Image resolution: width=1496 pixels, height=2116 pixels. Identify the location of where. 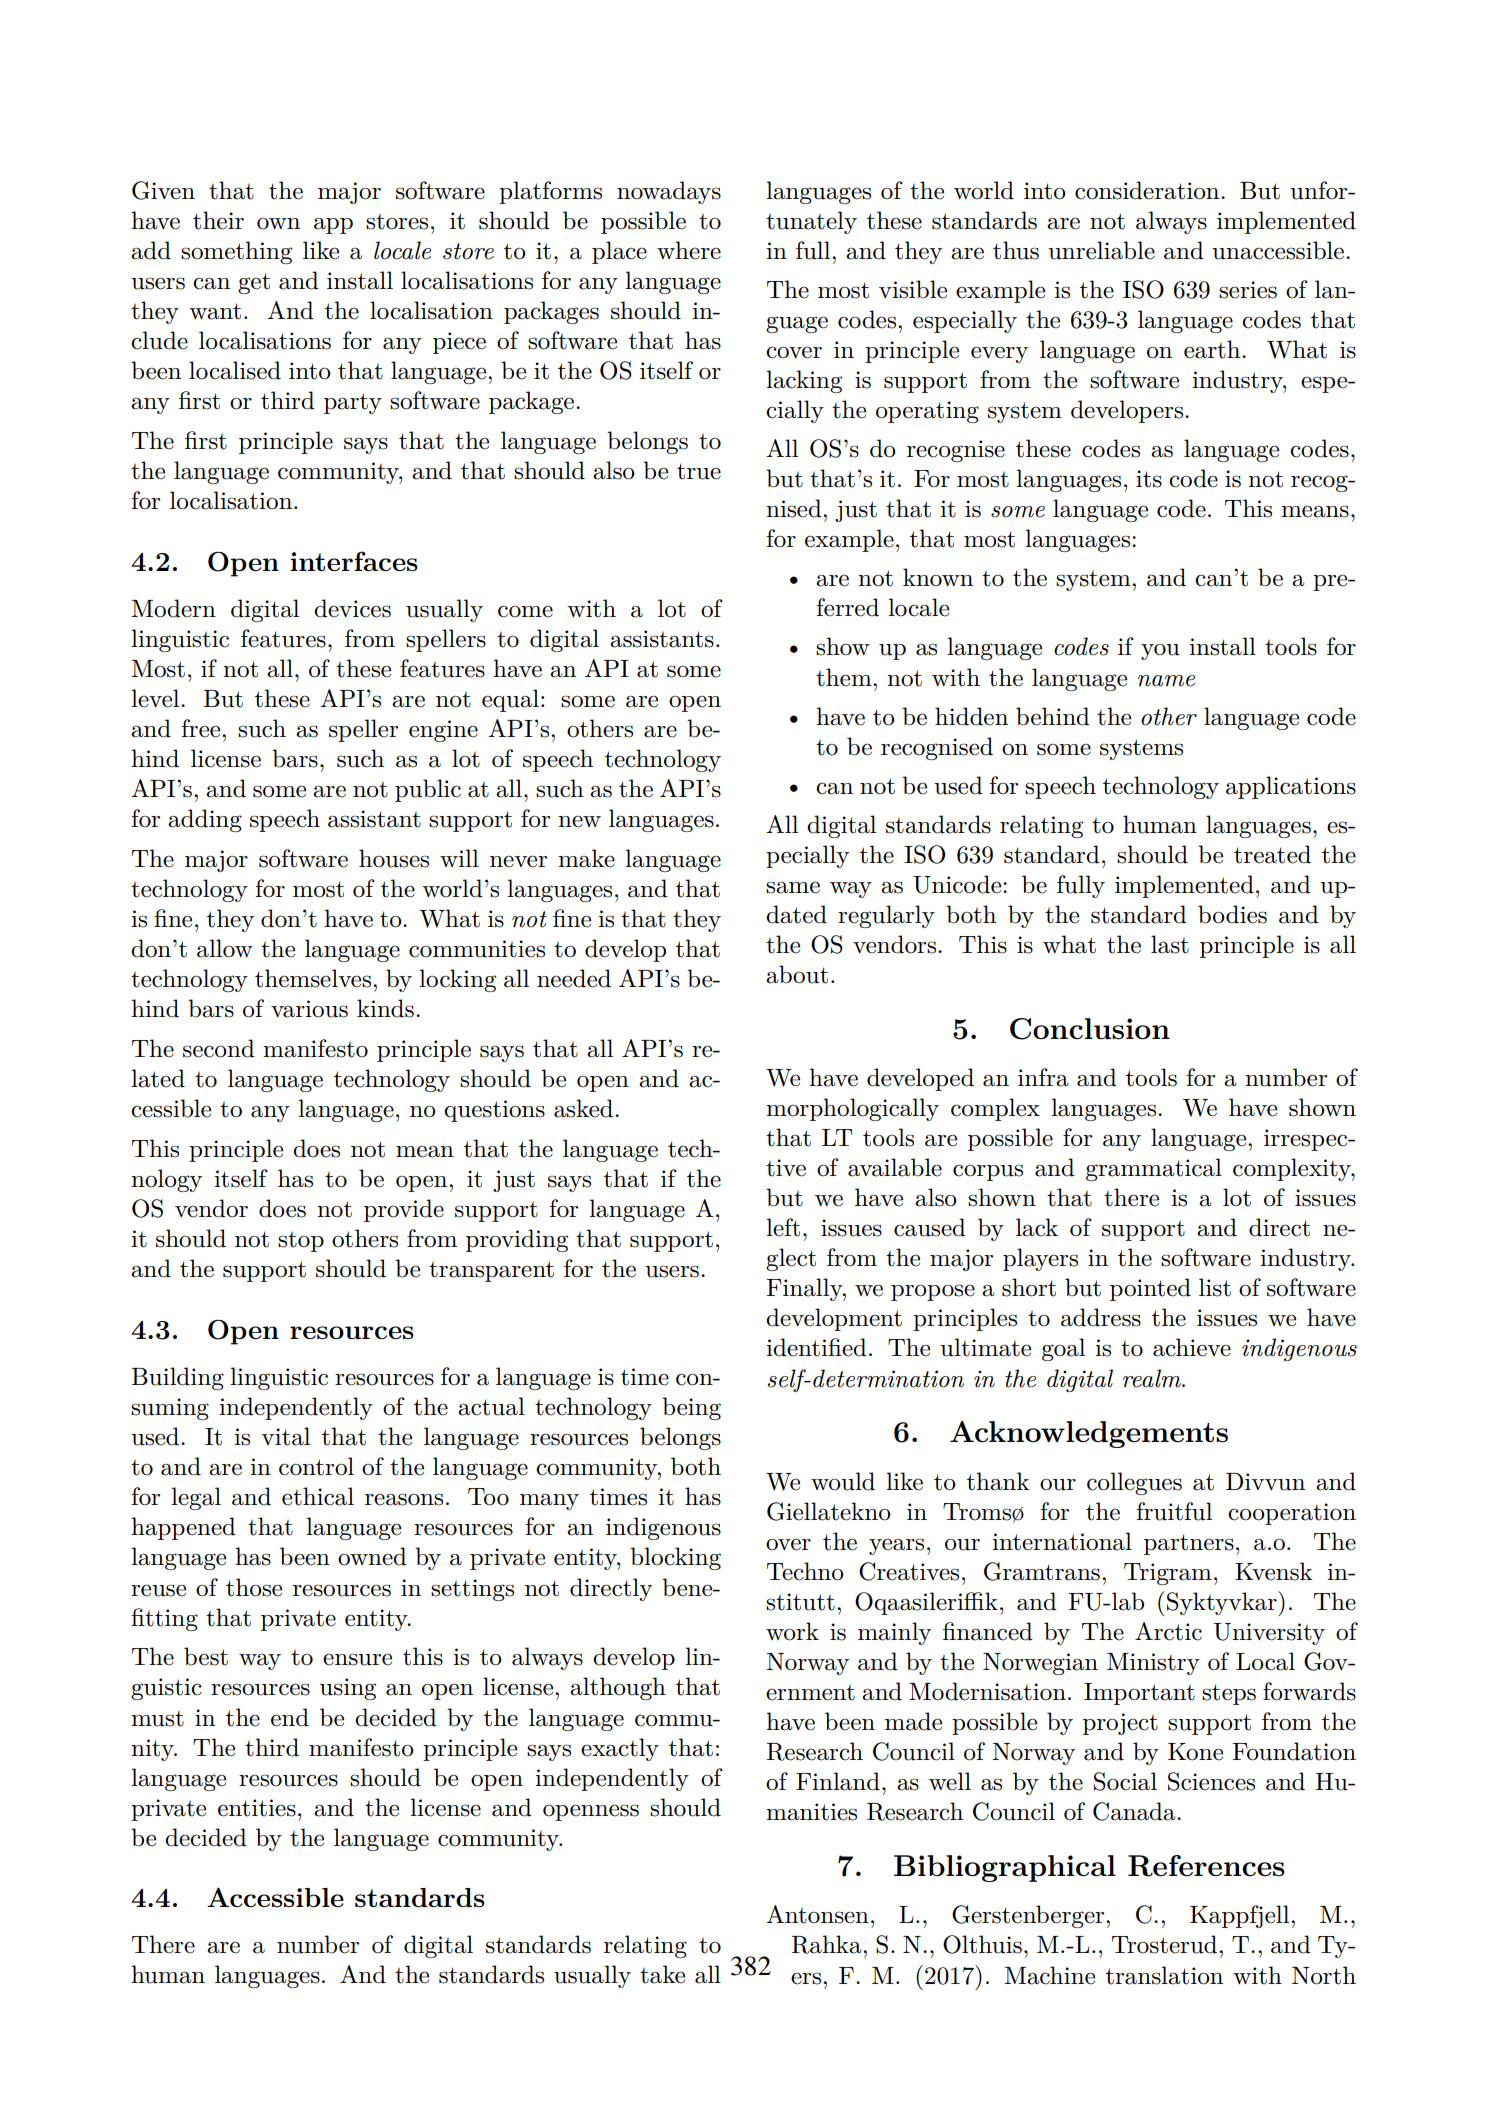
(689, 250).
